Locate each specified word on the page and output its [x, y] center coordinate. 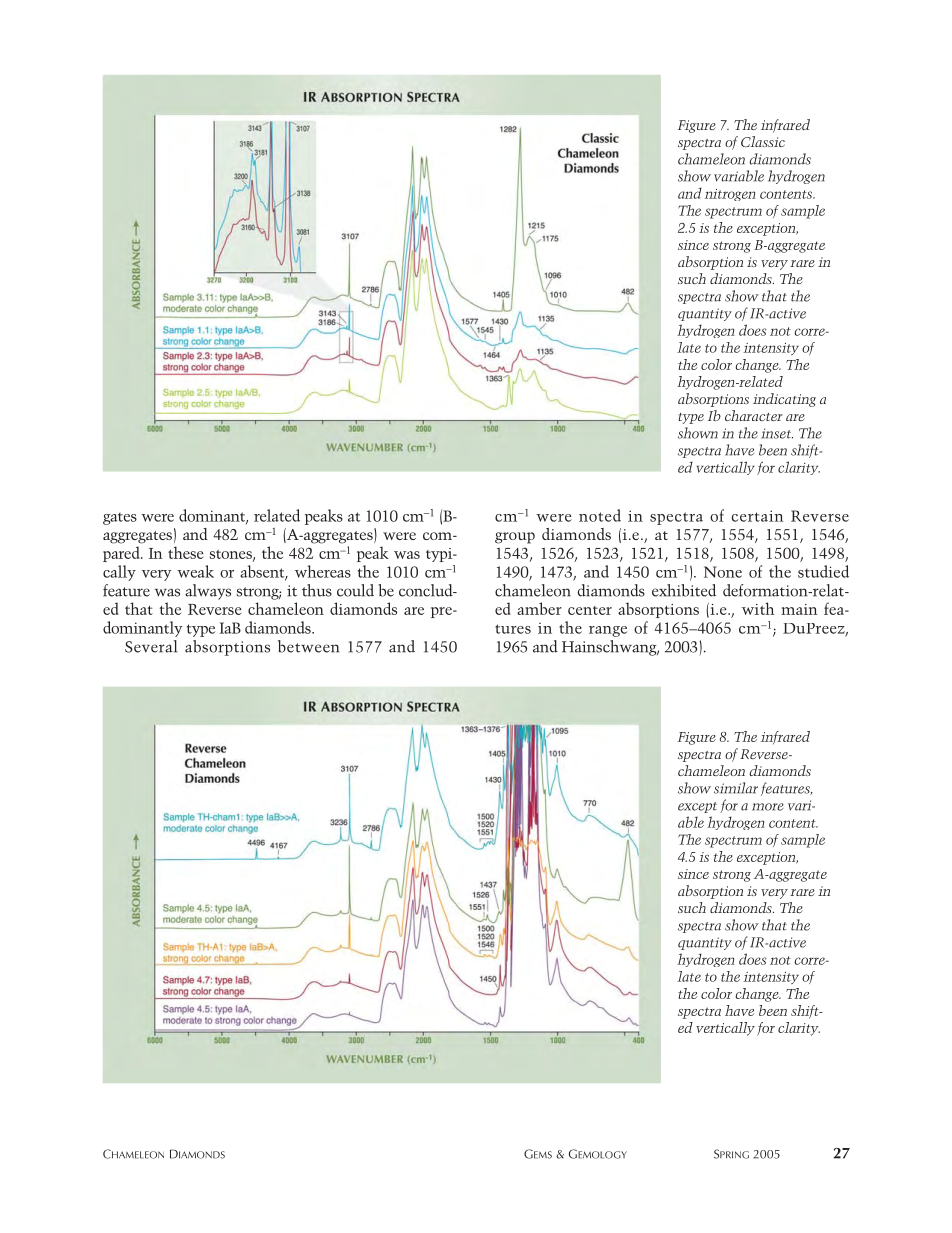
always [208, 592]
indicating [784, 400]
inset [777, 433]
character [754, 415]
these [185, 552]
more [768, 807]
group [515, 538]
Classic [763, 141]
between [308, 646]
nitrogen [730, 195]
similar [736, 788]
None [723, 572]
